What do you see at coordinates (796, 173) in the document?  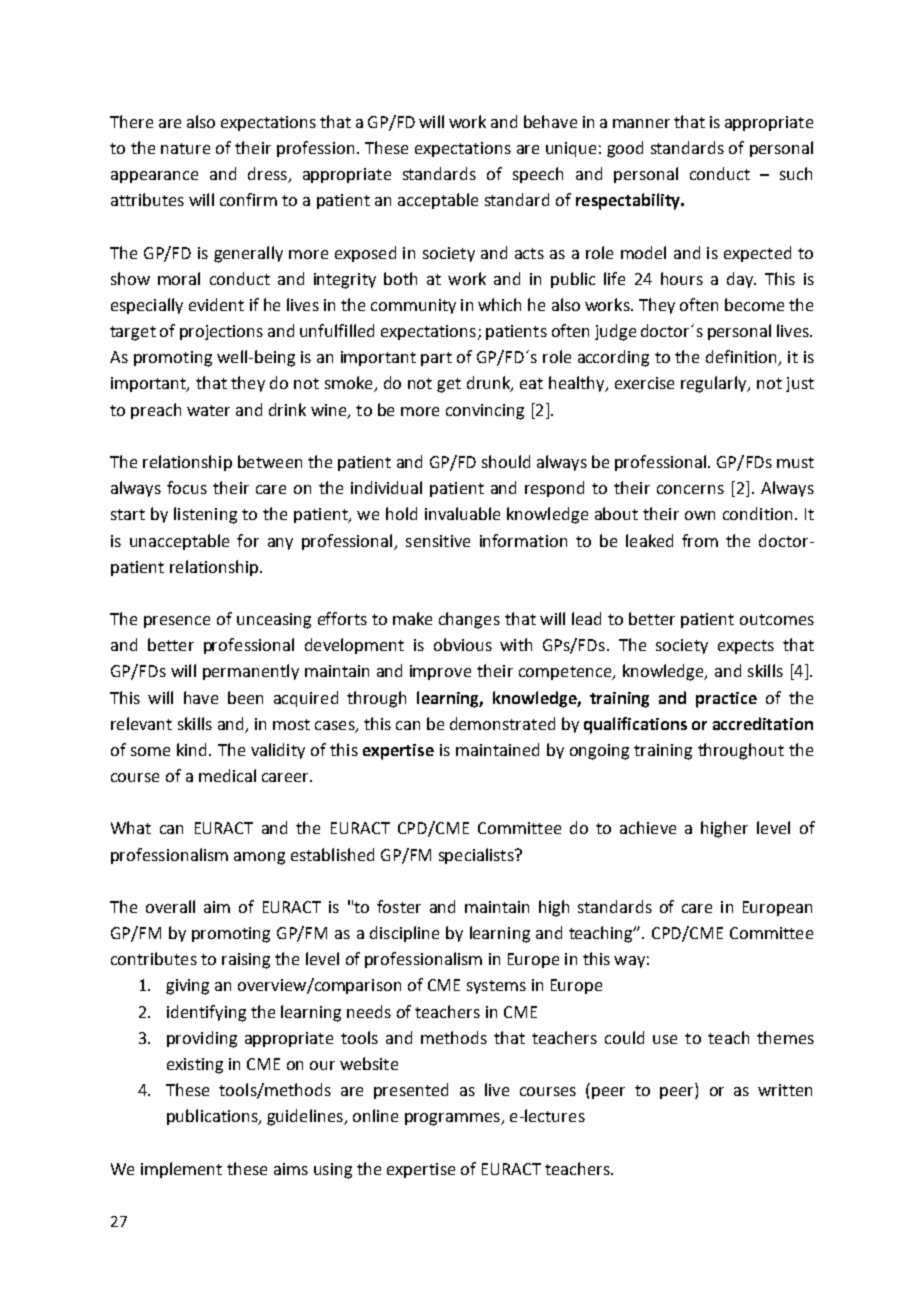 I see `such` at bounding box center [796, 173].
